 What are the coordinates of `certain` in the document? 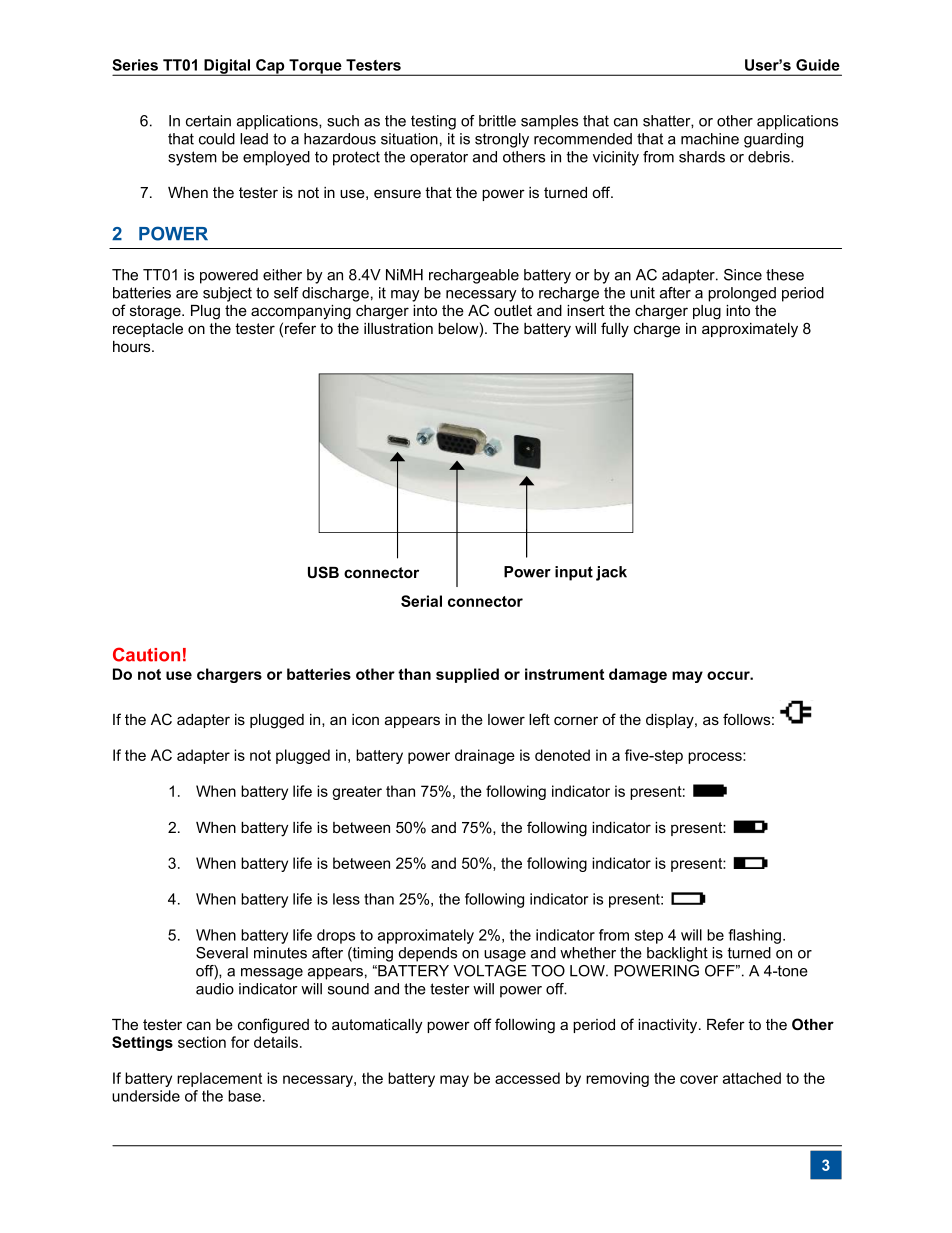 It's located at (208, 121).
